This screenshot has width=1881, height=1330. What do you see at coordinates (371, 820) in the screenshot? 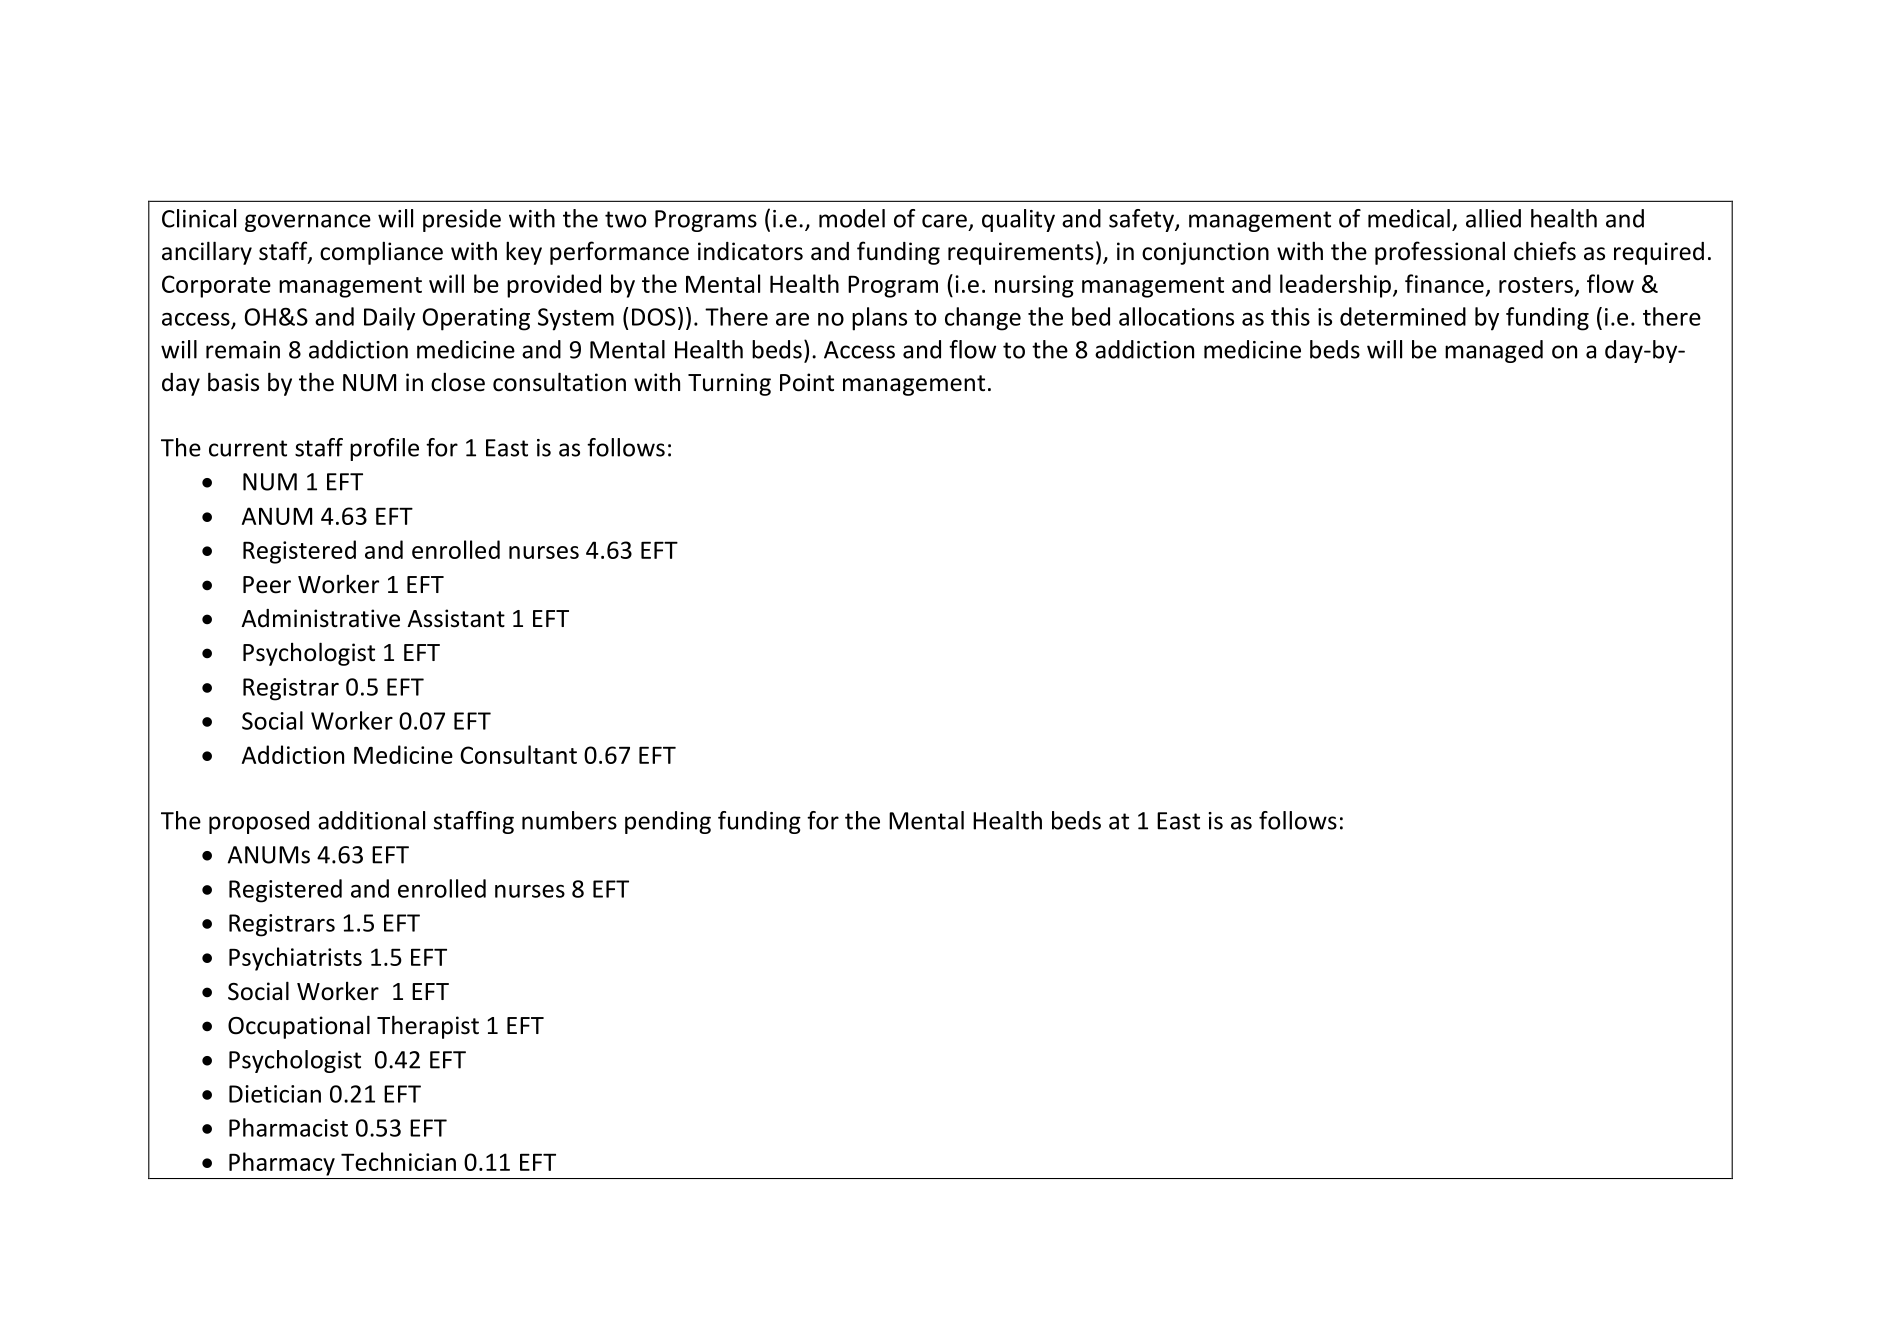
I see `additional` at bounding box center [371, 820].
